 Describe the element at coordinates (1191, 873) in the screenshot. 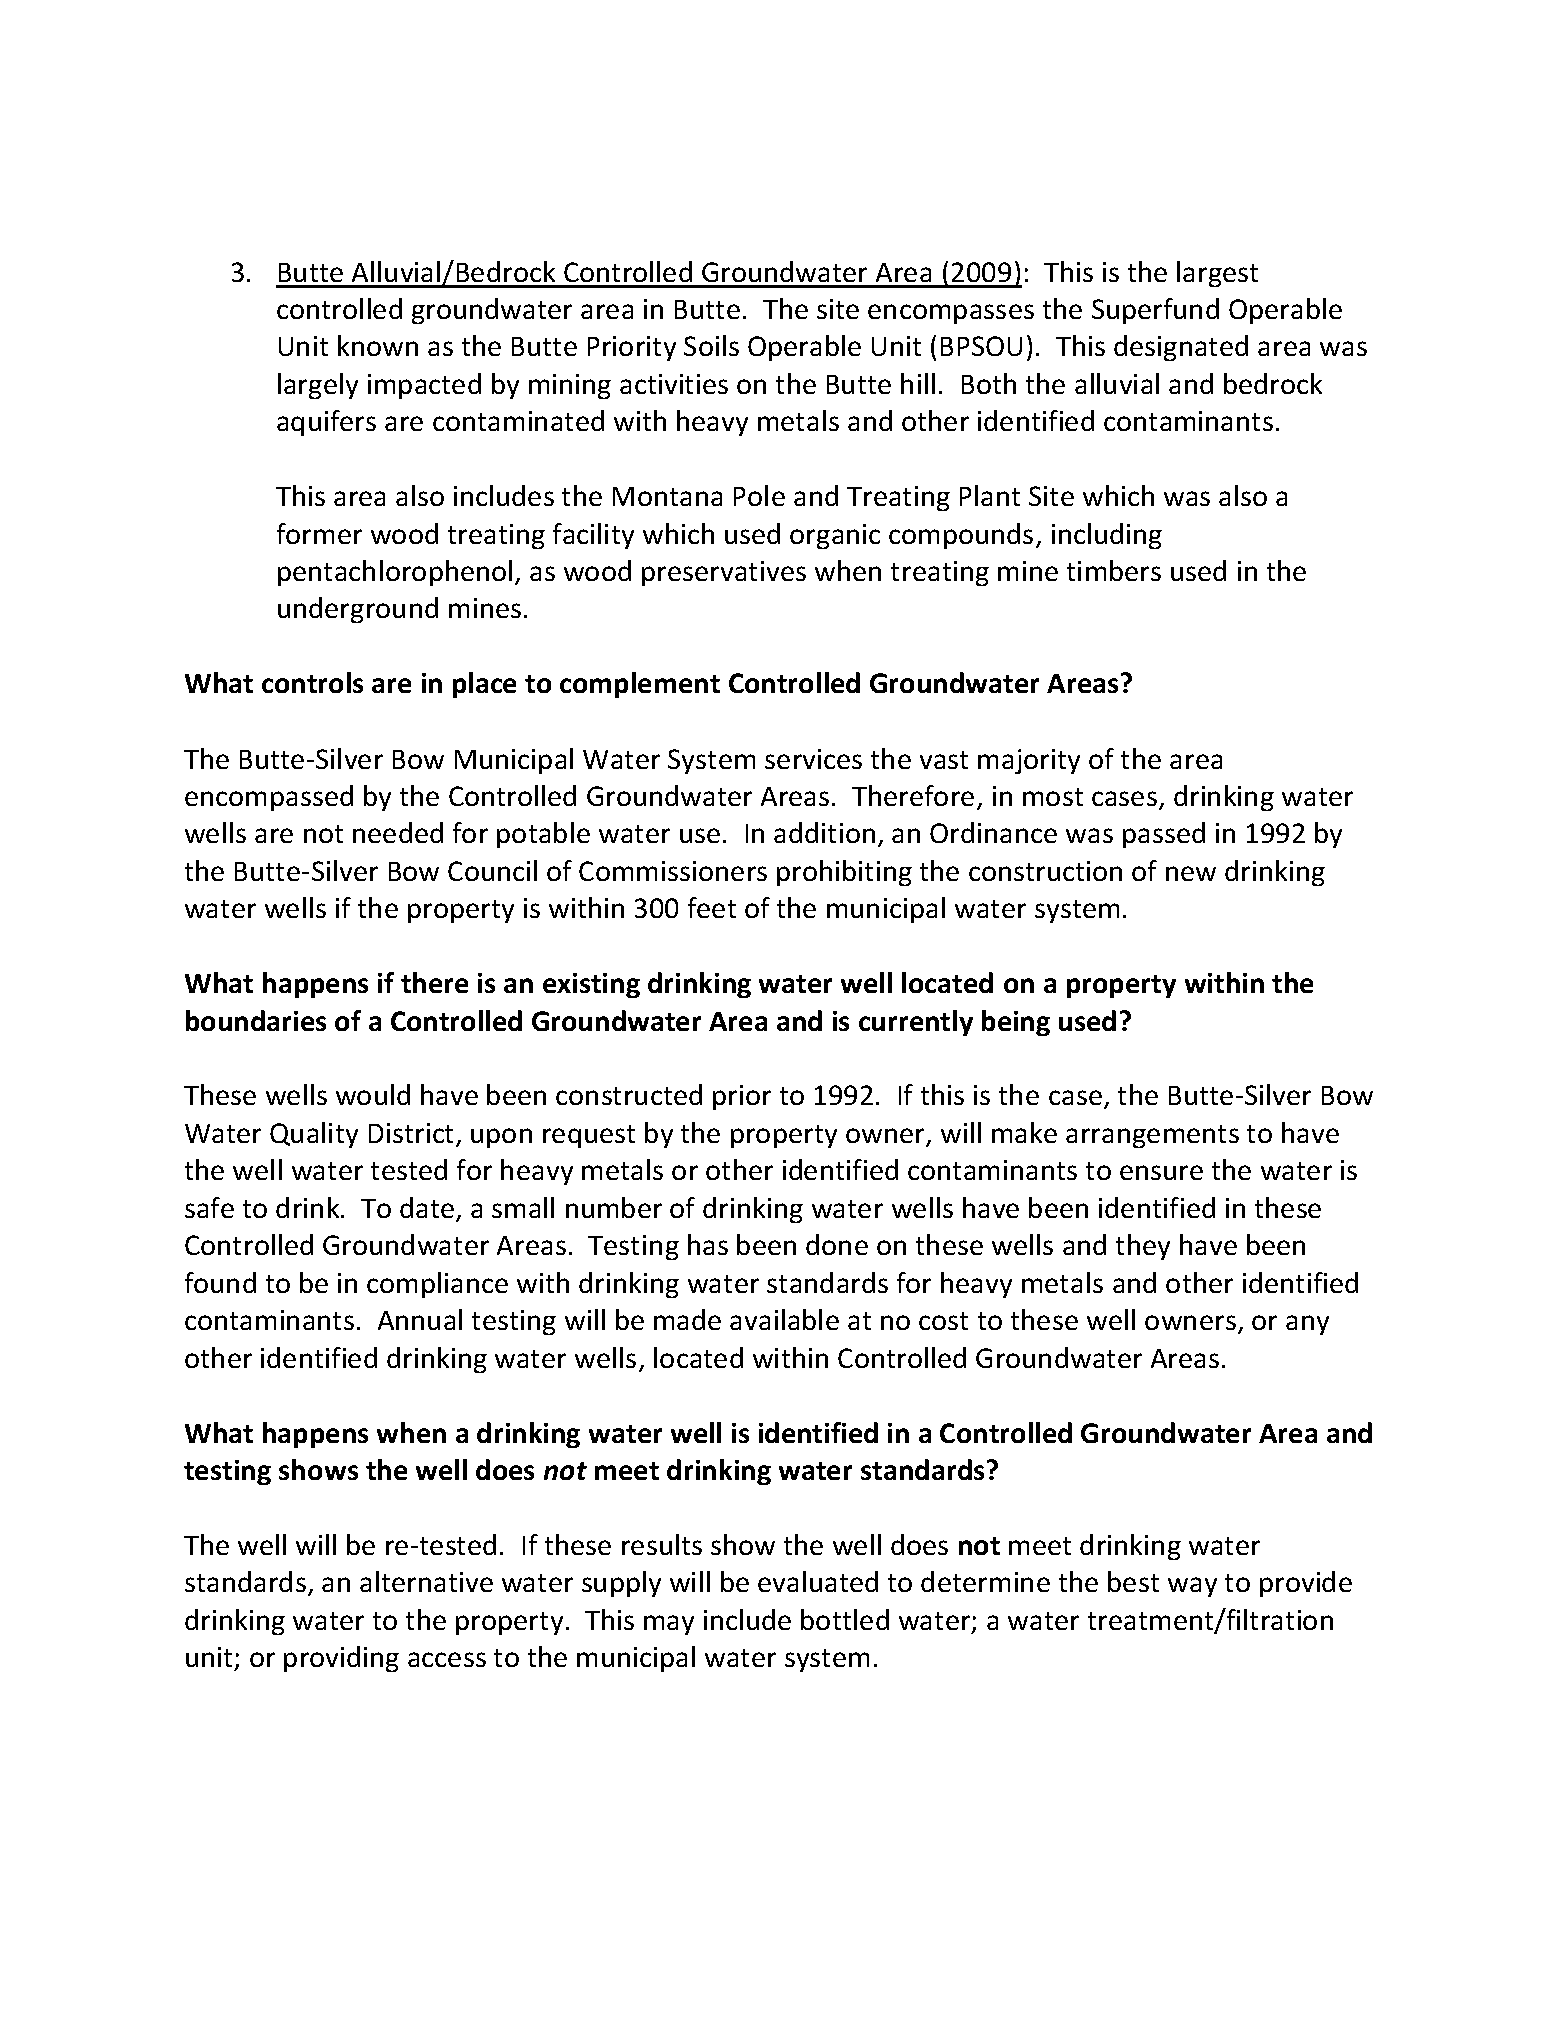

I see `new` at that location.
